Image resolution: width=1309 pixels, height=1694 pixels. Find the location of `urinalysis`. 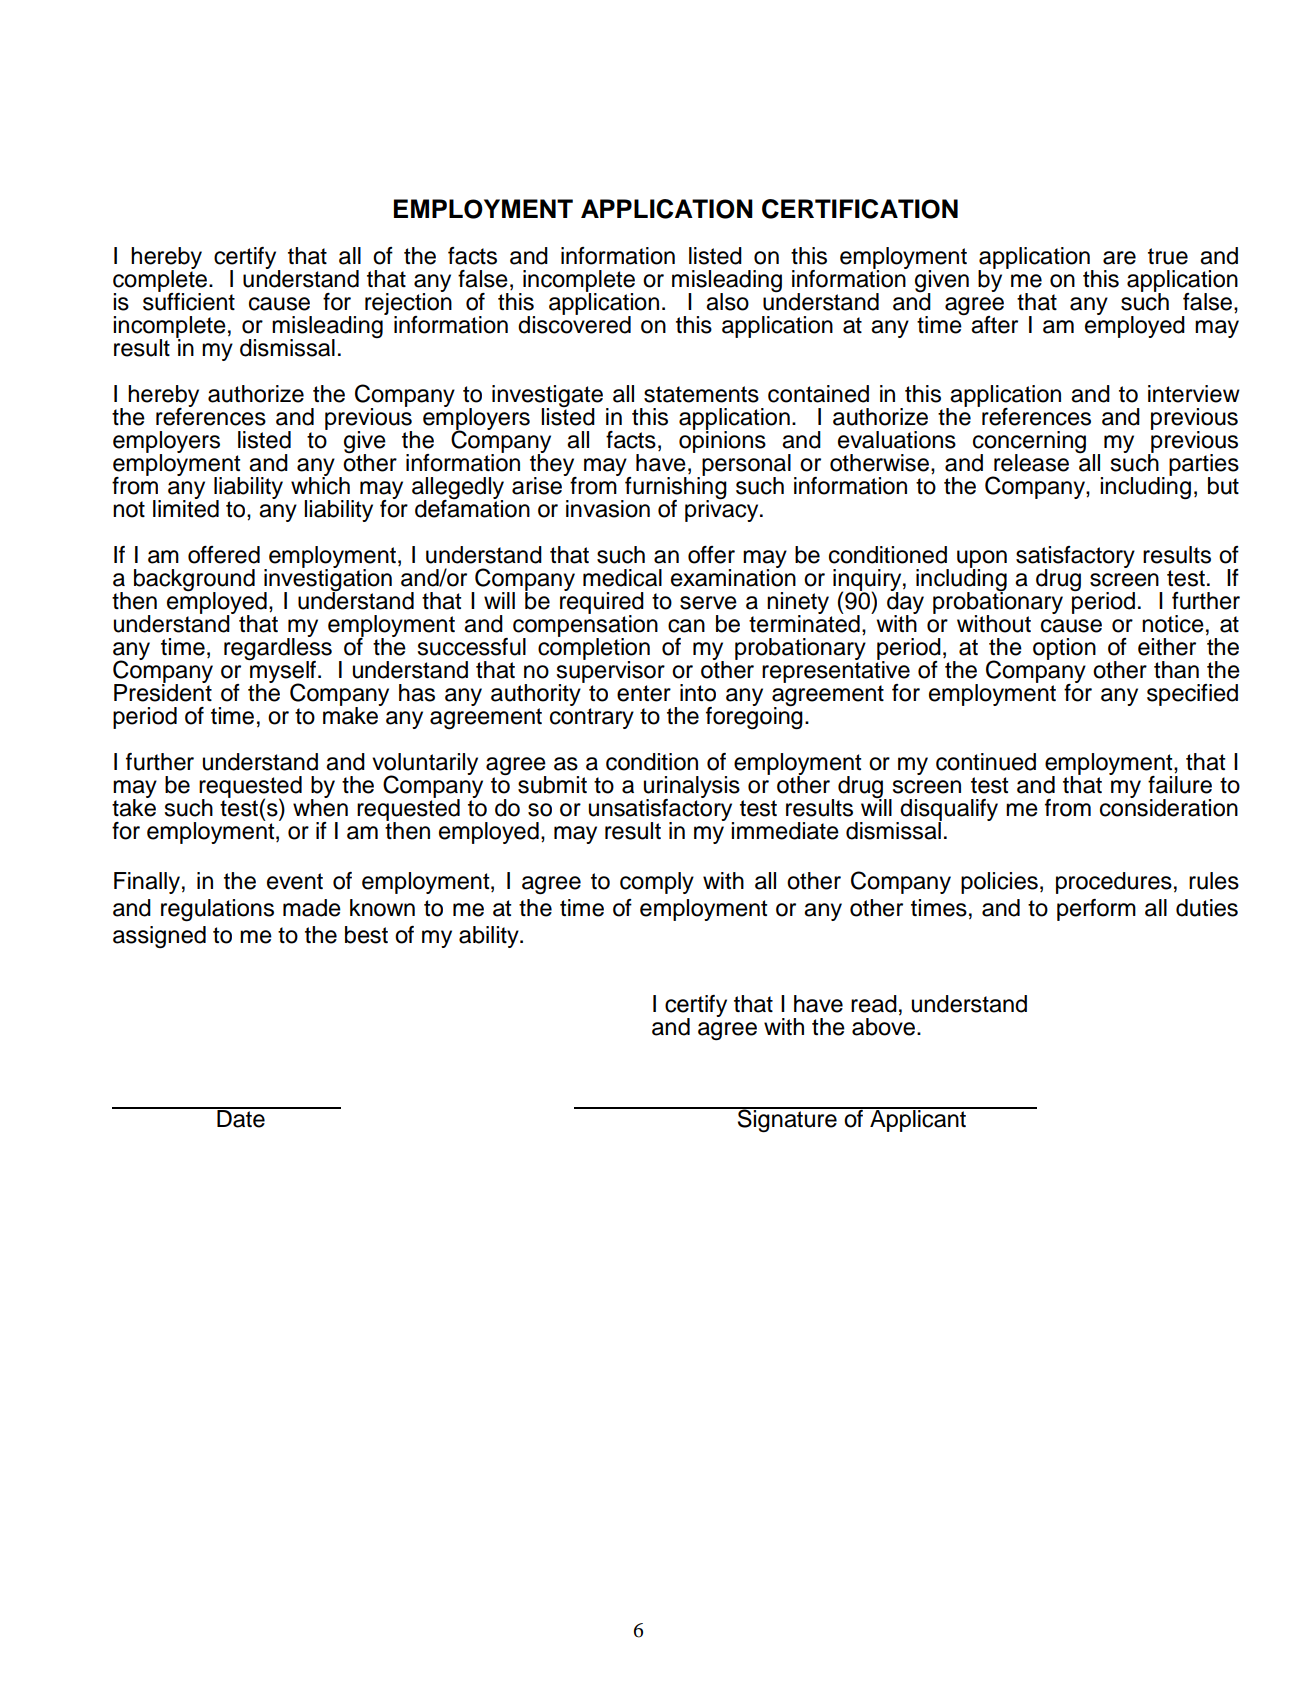

urinalysis is located at coordinates (691, 788).
